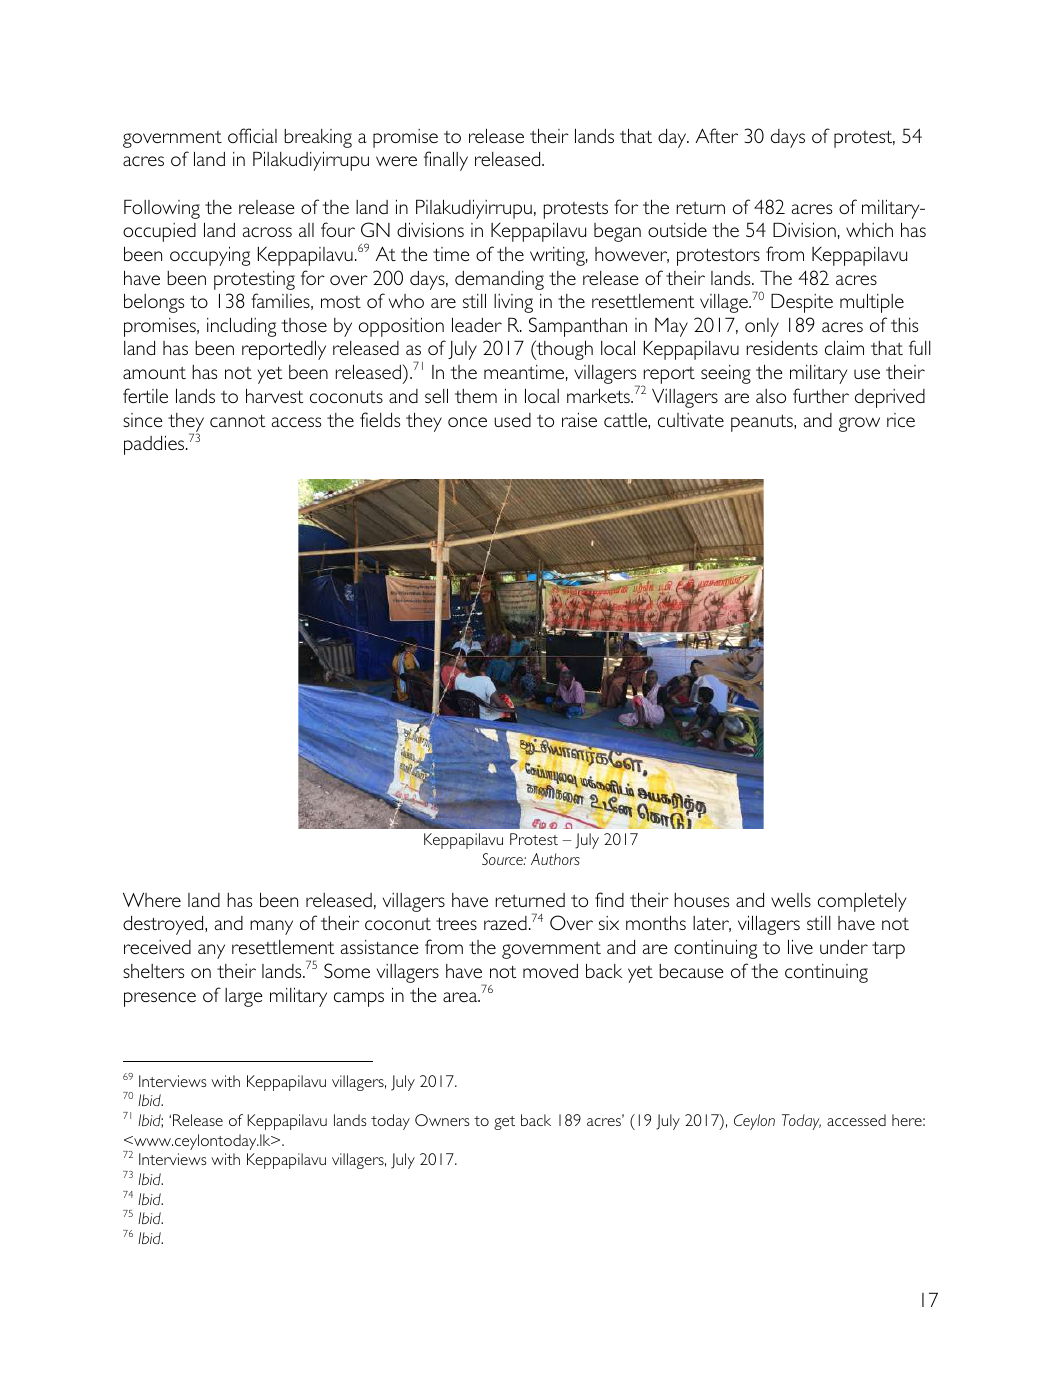 The width and height of the screenshot is (1062, 1374). I want to click on used, so click(512, 420).
